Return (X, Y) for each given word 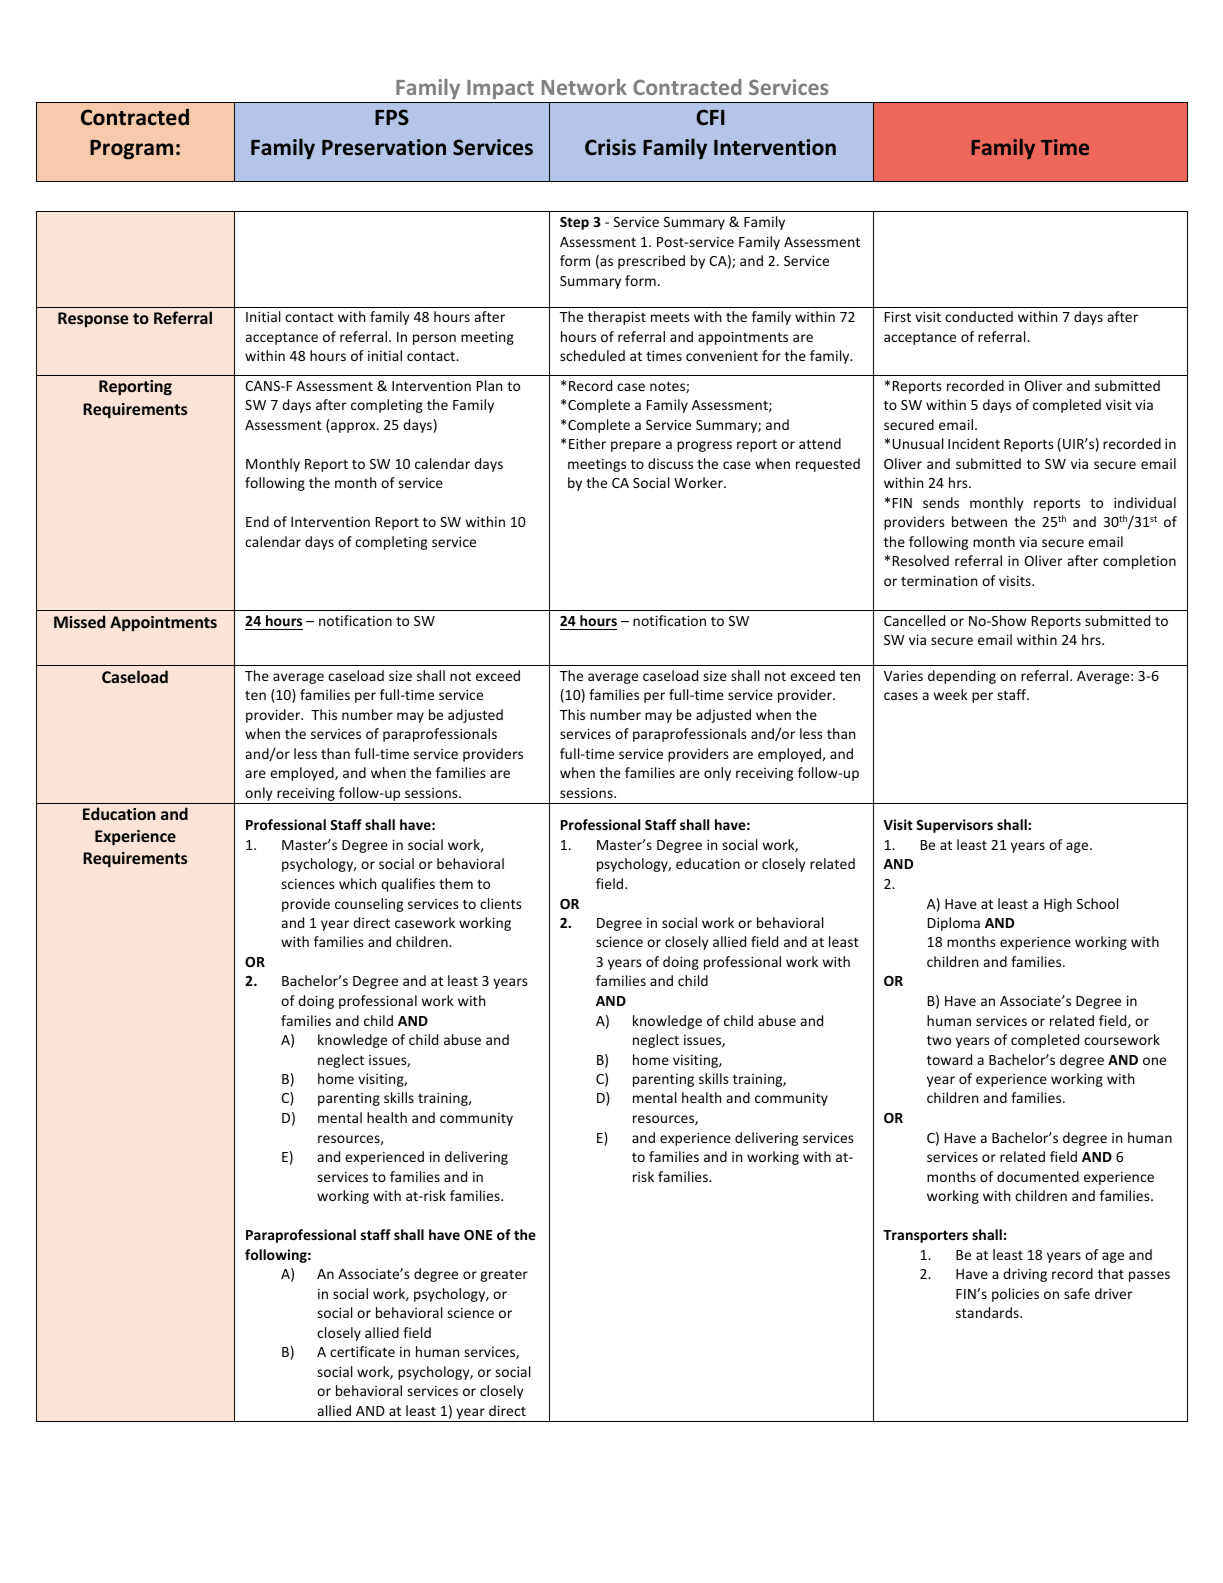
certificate (362, 1351)
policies (1015, 1295)
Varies (903, 675)
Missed (79, 621)
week (951, 694)
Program (131, 150)
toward (949, 1059)
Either (587, 443)
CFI (710, 117)
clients (501, 903)
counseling (369, 905)
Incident (974, 443)
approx (354, 427)
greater (504, 1276)
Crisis (610, 147)
